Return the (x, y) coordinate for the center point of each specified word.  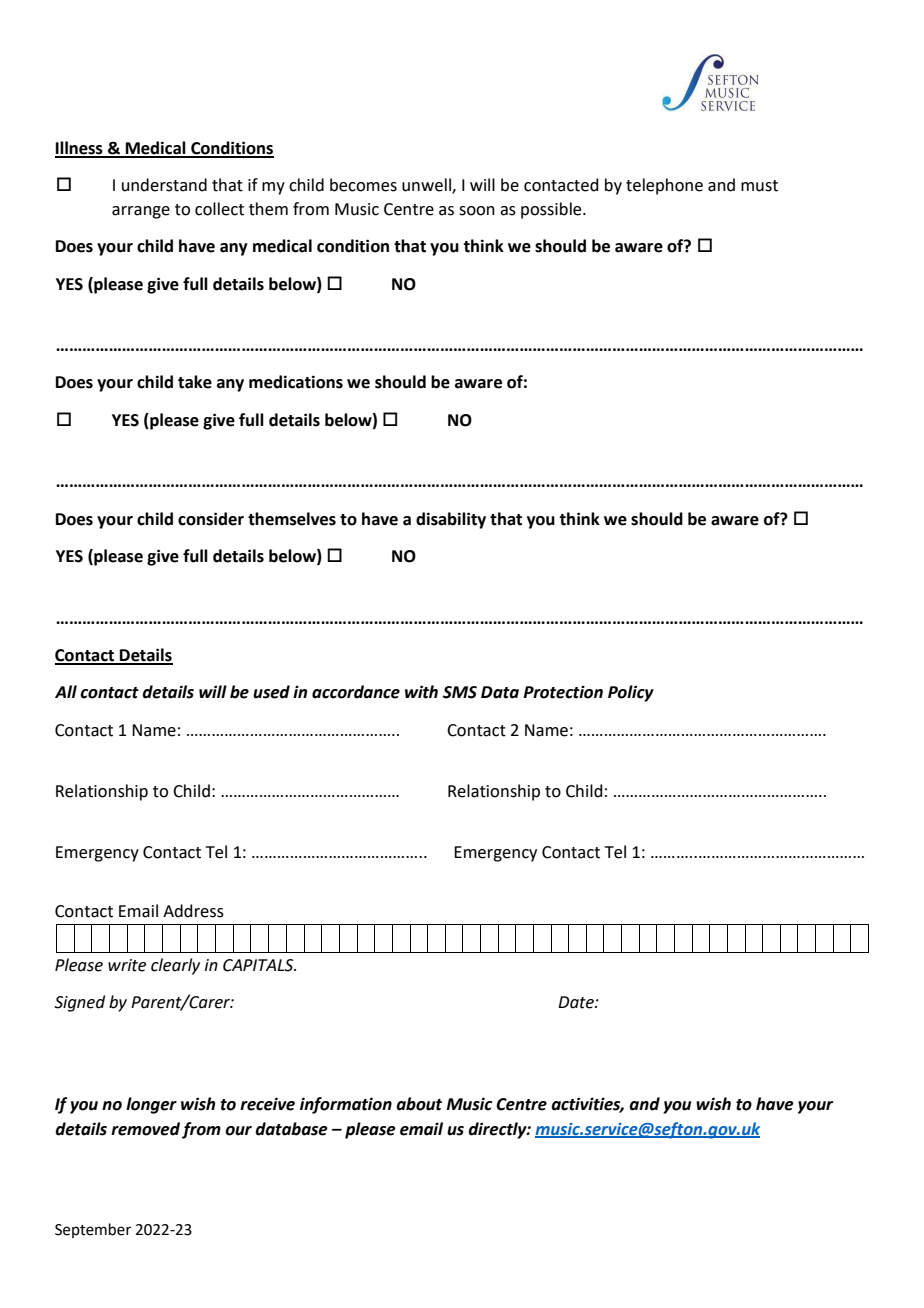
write (127, 965)
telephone (664, 186)
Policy (631, 693)
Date (577, 1002)
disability (451, 520)
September (93, 1230)
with (421, 692)
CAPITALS (259, 965)
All (66, 691)
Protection (563, 692)
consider (211, 519)
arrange (141, 212)
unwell (427, 185)
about (419, 1104)
